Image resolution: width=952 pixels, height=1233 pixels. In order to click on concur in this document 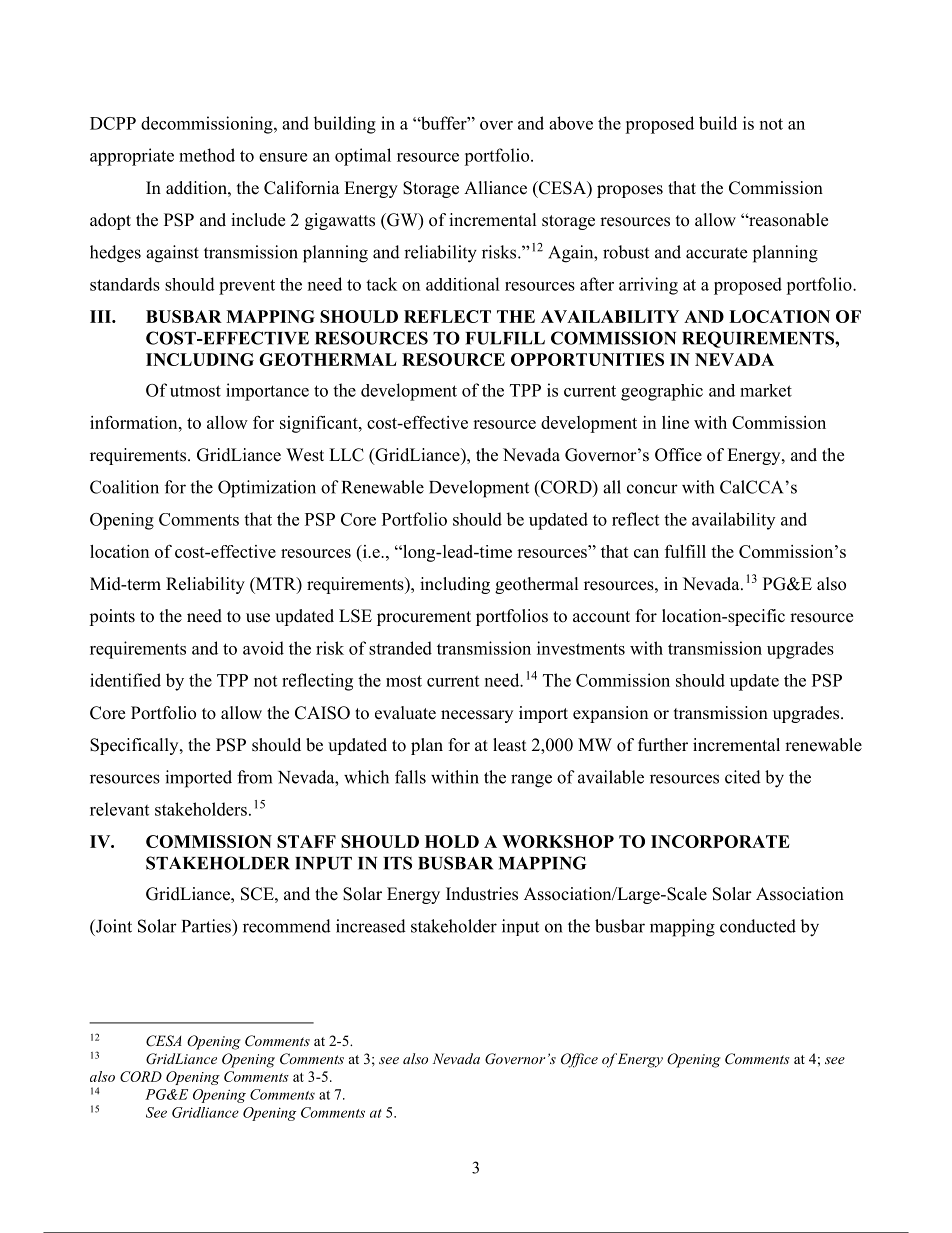, I will do `click(652, 489)`.
